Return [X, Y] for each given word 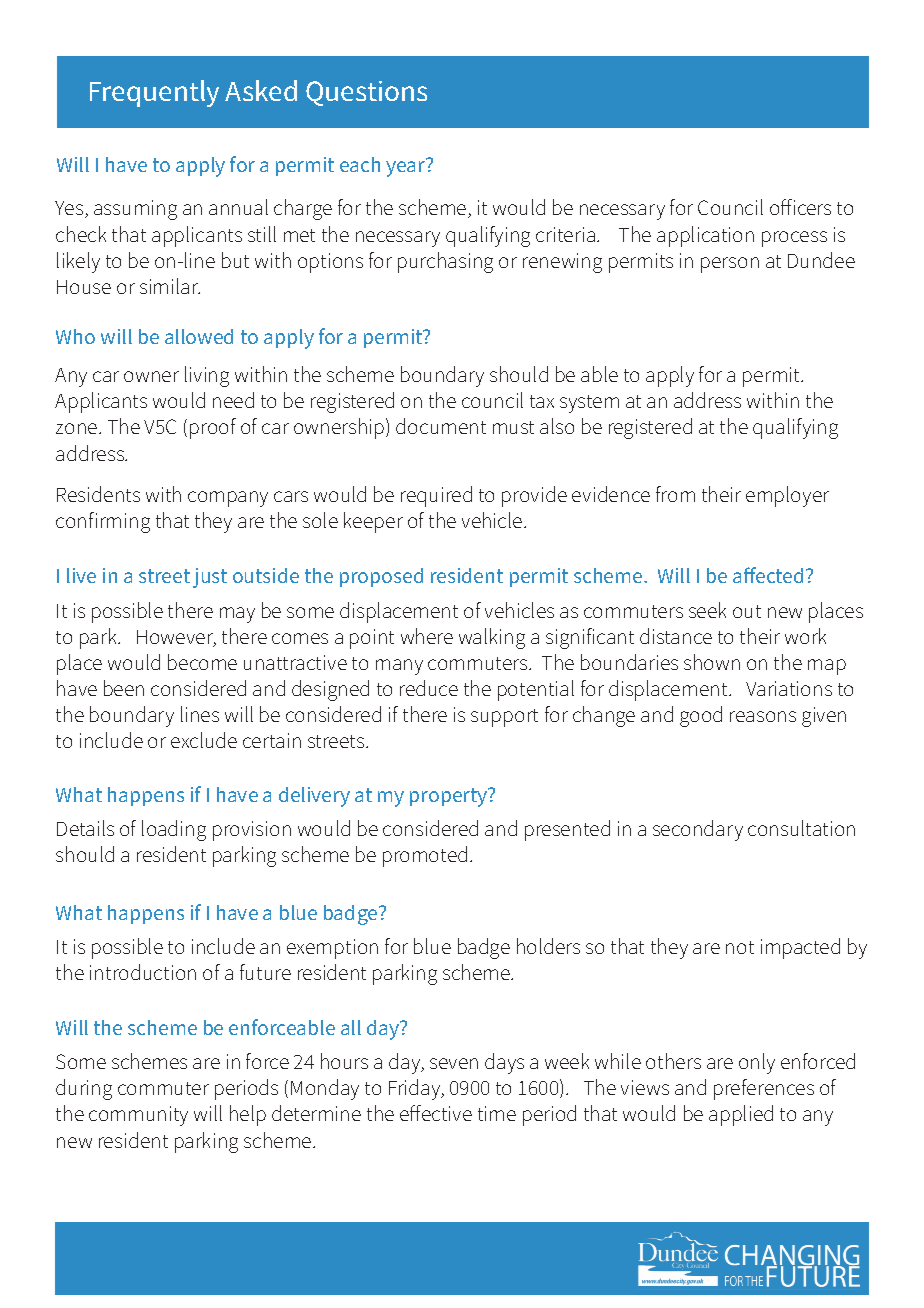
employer [787, 496]
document [441, 426]
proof [213, 428]
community [138, 1116]
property [450, 797]
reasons [763, 716]
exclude [204, 740]
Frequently [154, 93]
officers [800, 207]
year [406, 168]
